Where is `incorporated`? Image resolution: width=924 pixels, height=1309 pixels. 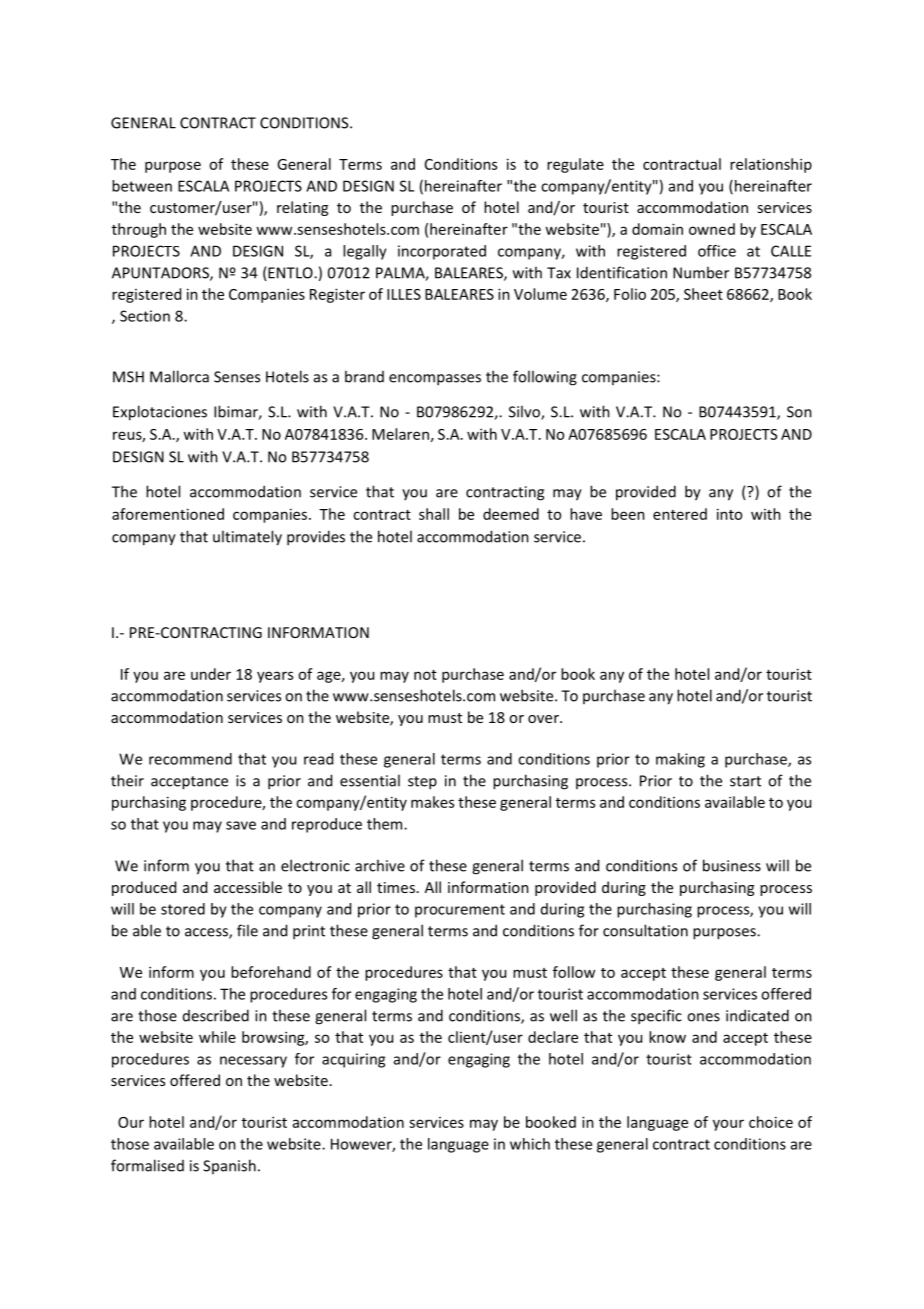
incorporated is located at coordinates (442, 252).
